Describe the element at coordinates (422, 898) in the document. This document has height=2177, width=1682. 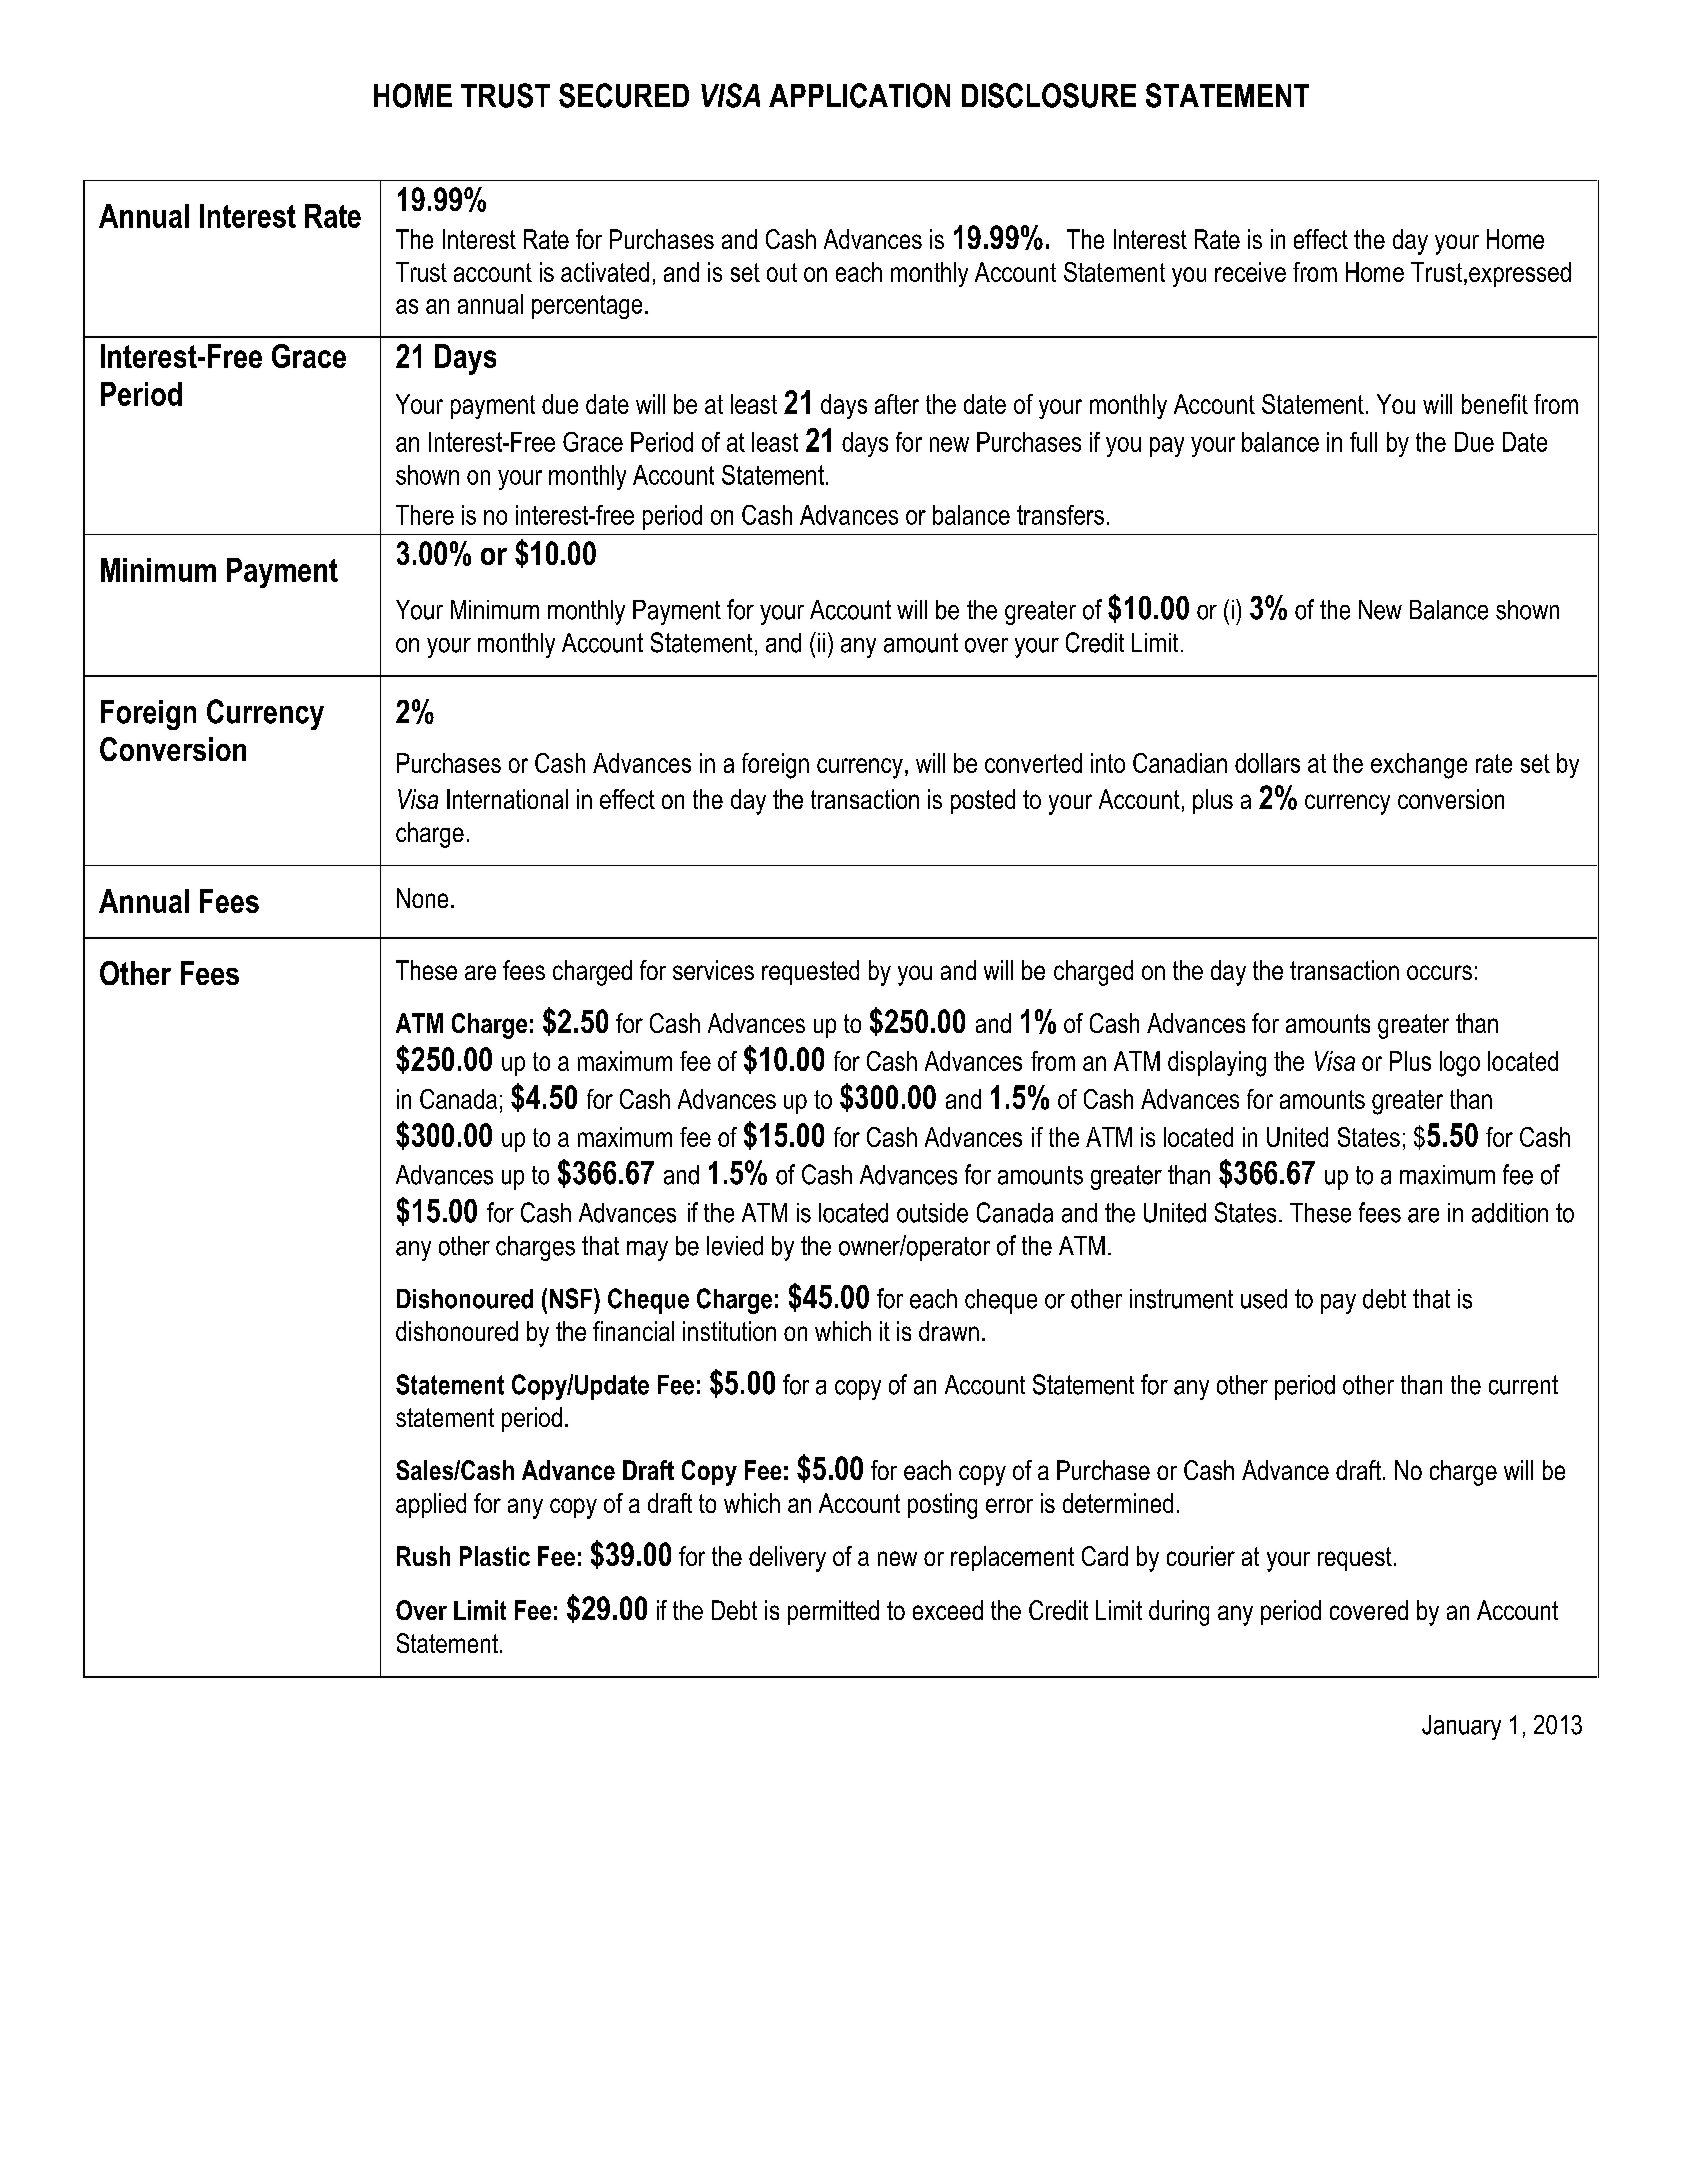
I see `None` at that location.
